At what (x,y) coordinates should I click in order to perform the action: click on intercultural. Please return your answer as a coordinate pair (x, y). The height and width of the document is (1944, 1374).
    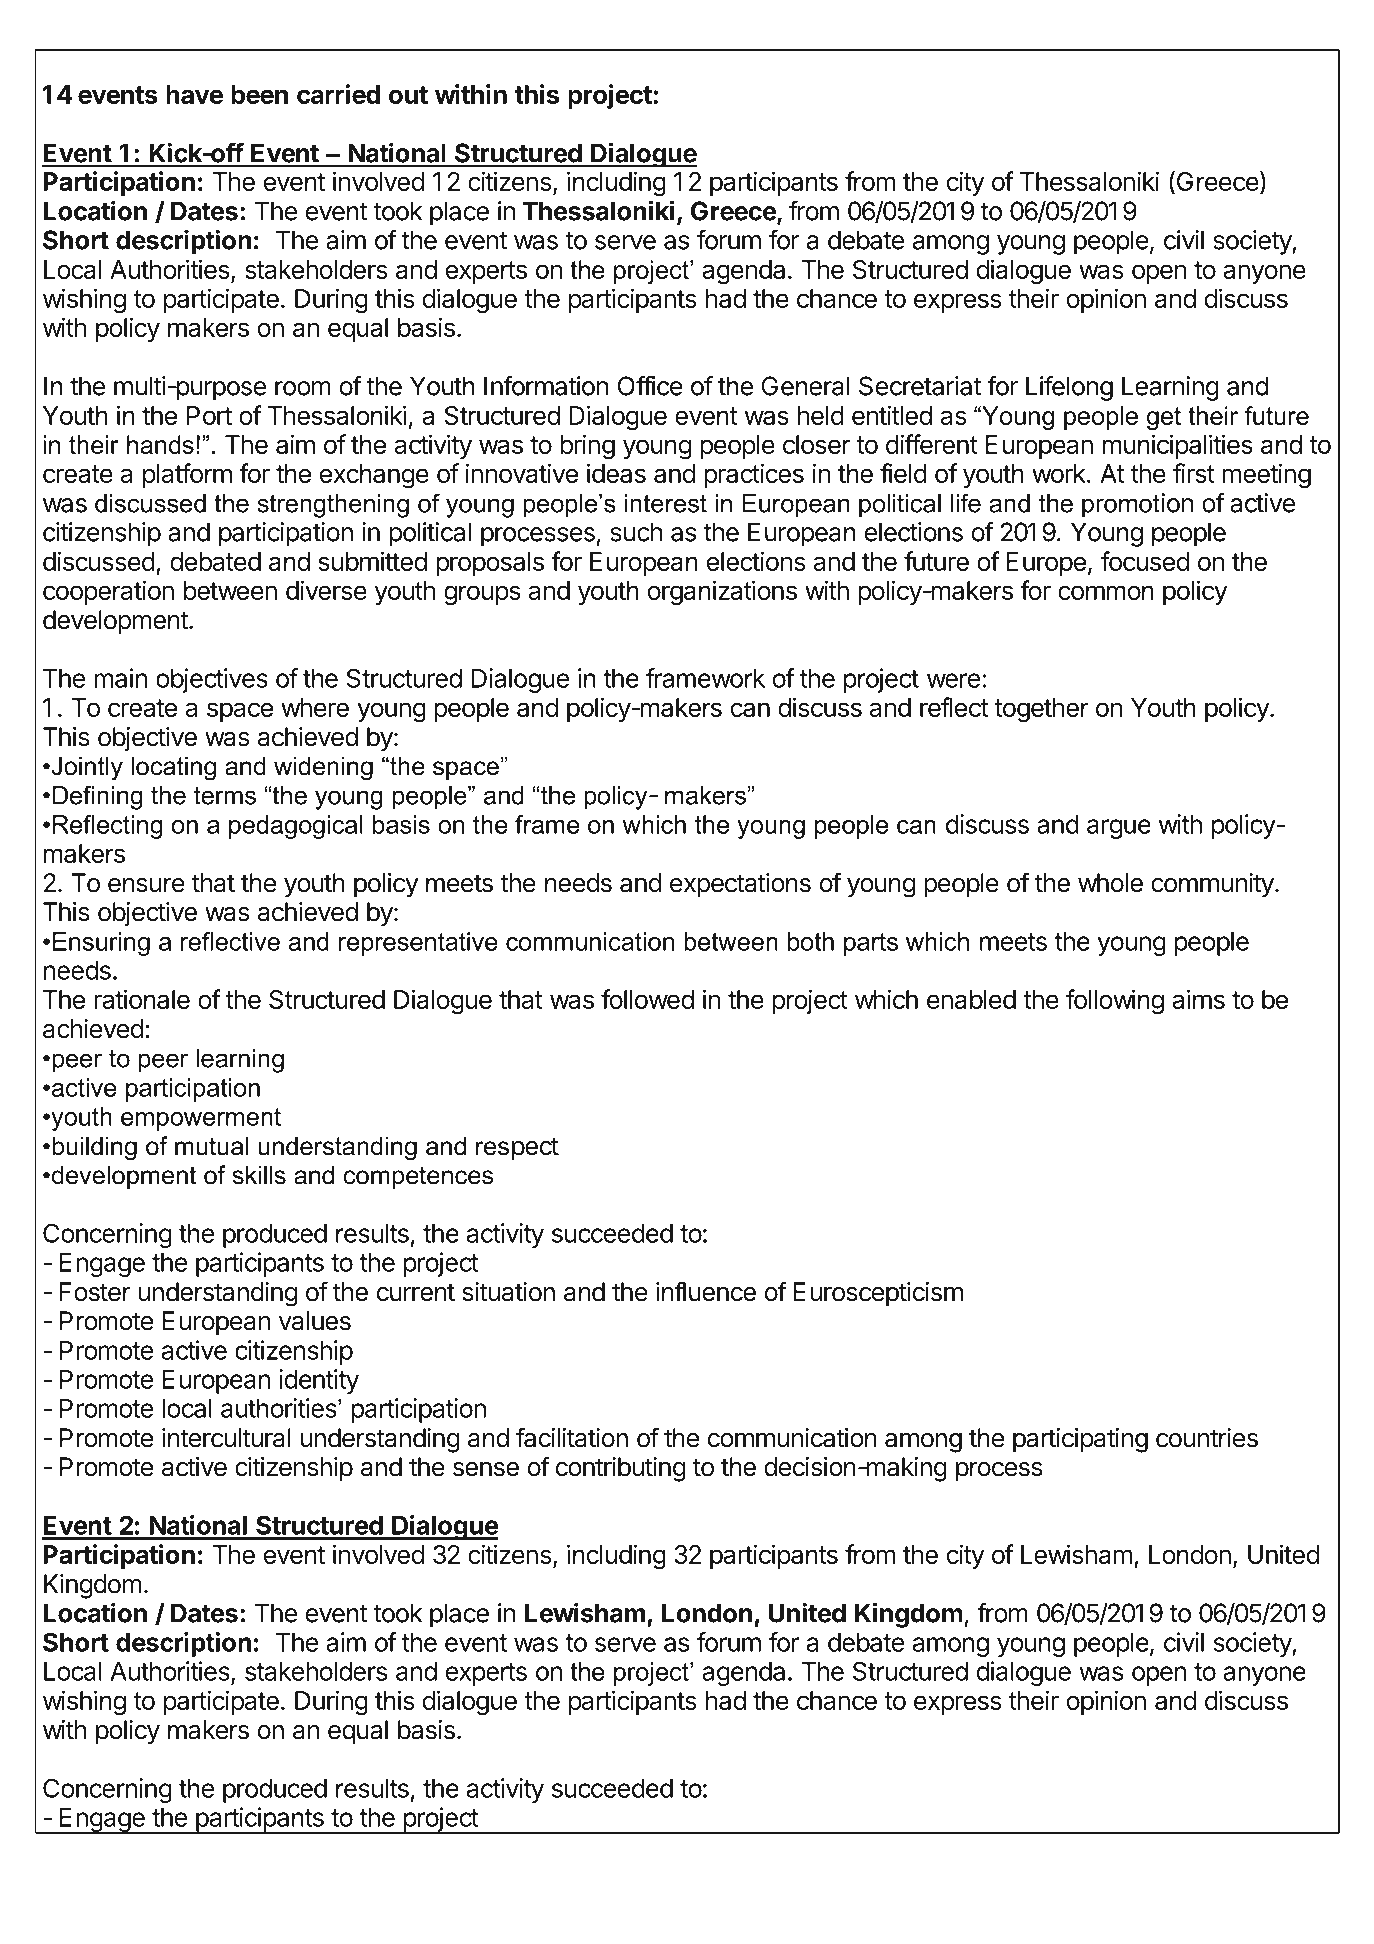
    Looking at the image, I should click on (226, 1438).
